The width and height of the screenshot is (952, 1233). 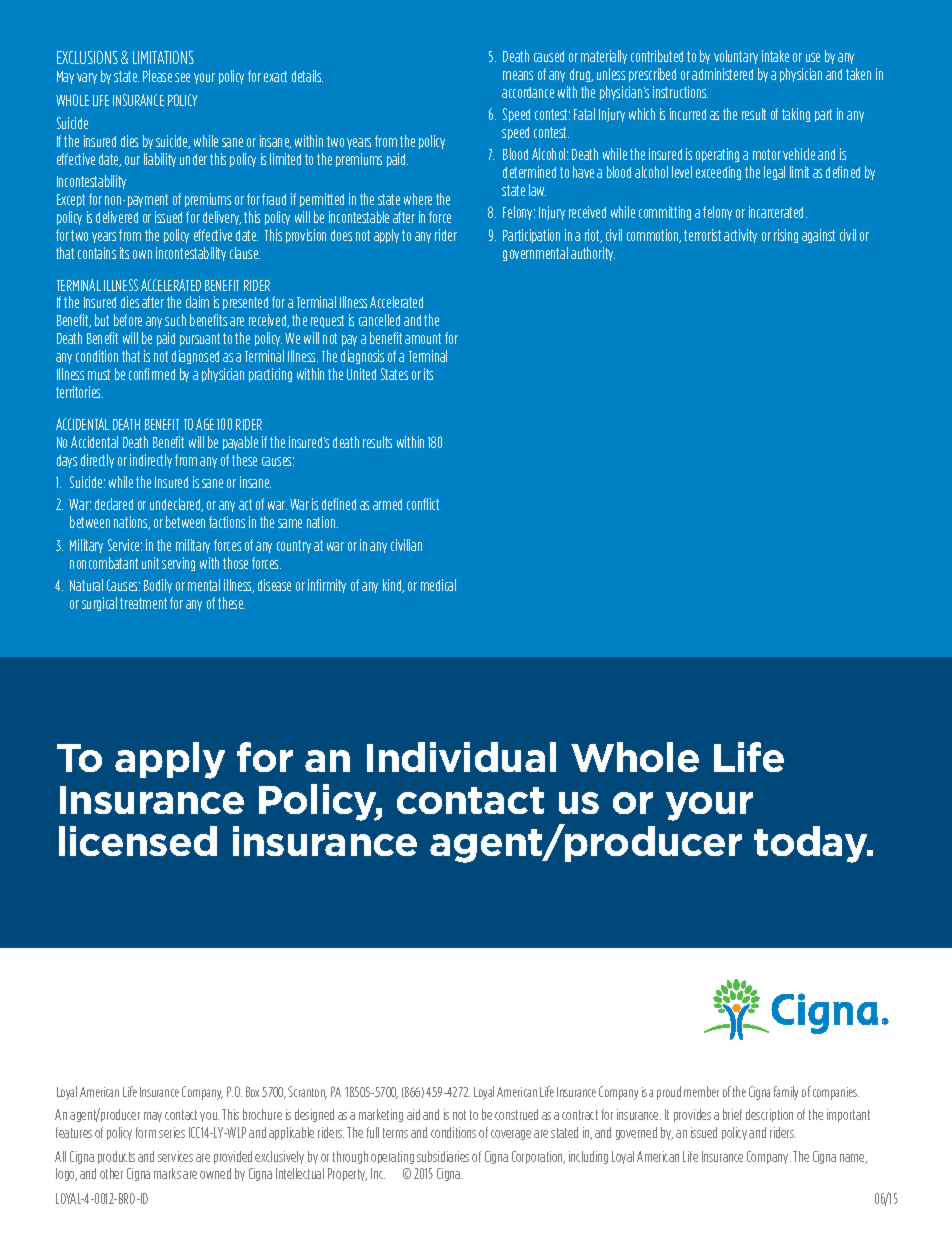 I want to click on medical, so click(x=438, y=585).
